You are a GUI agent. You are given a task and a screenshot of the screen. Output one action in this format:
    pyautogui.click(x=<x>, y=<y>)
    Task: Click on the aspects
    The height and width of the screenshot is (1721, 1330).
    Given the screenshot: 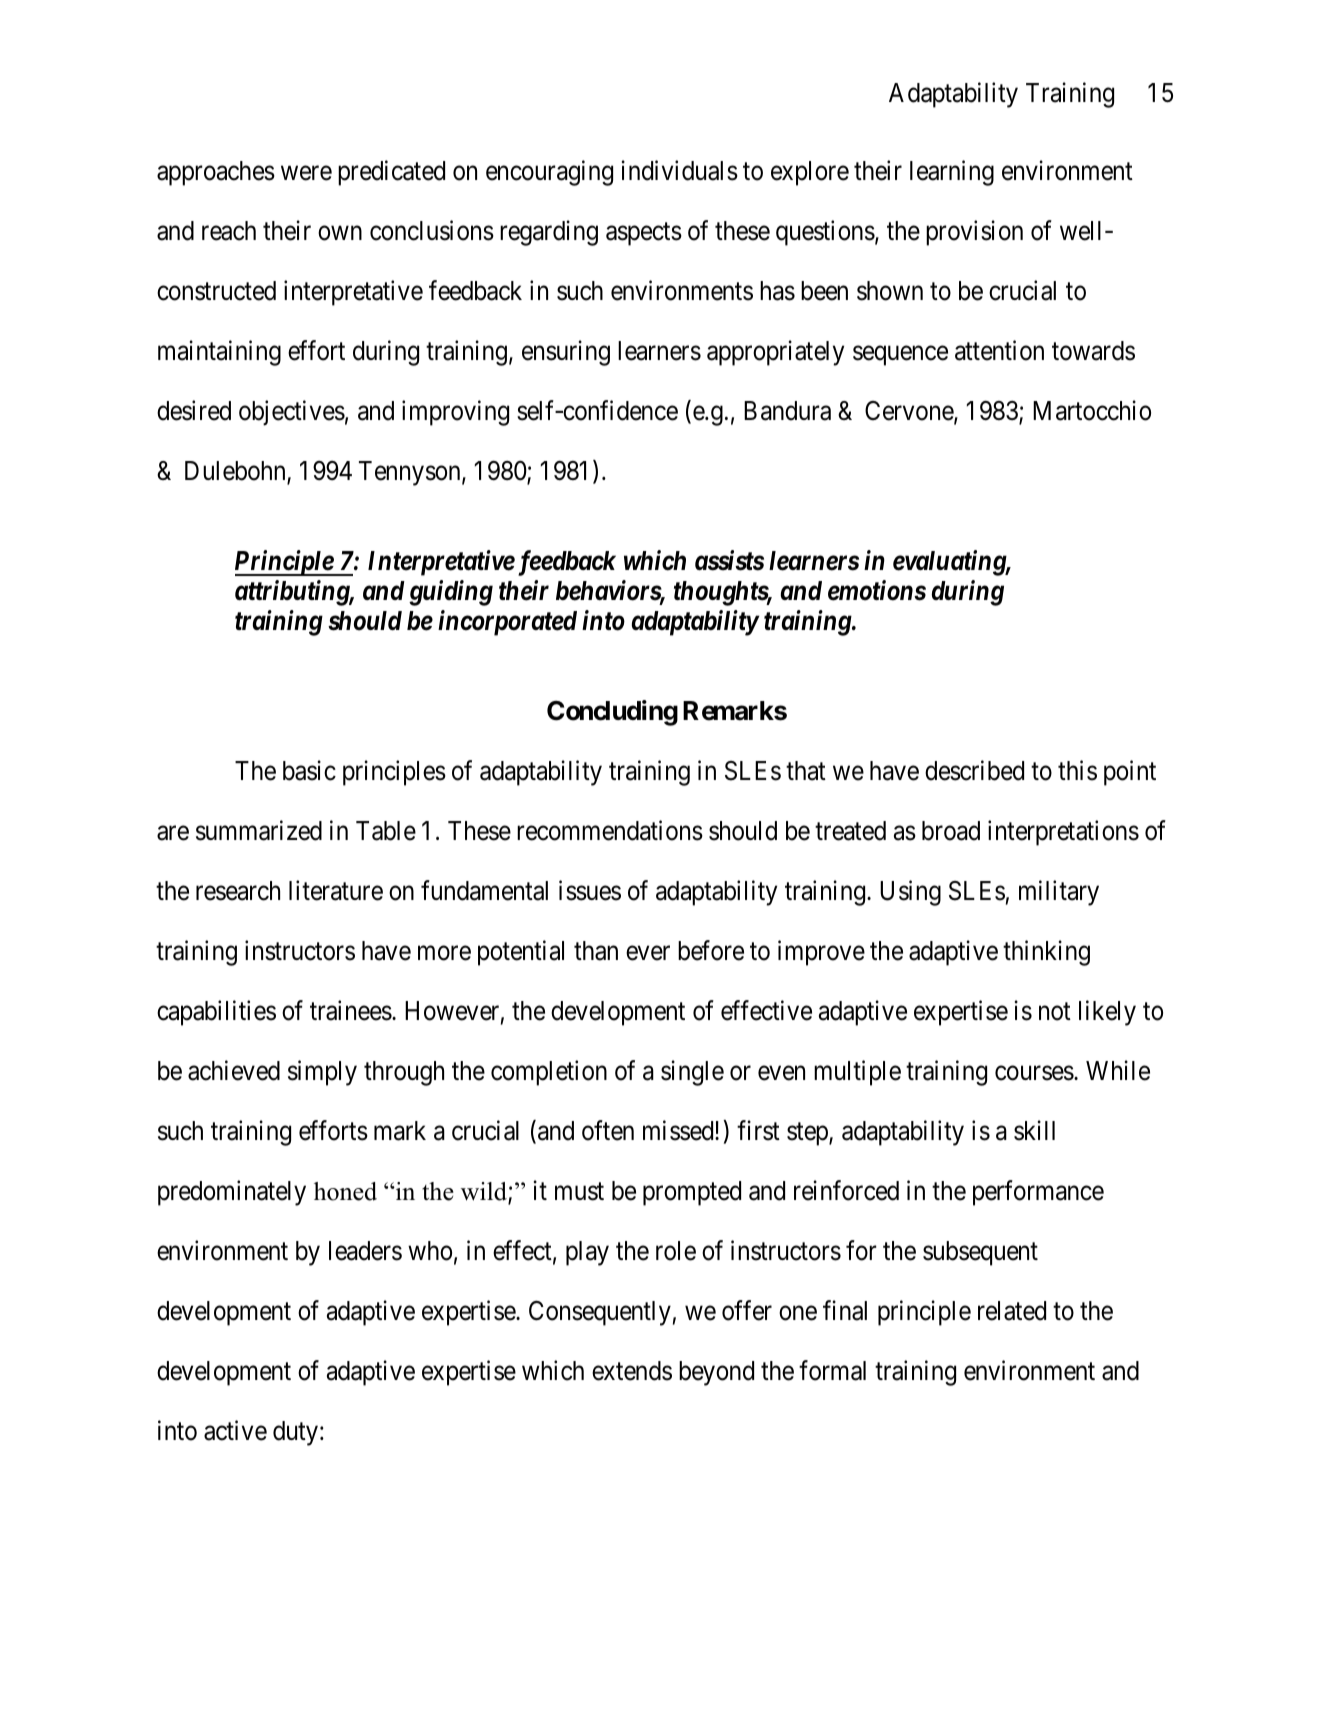 What is the action you would take?
    pyautogui.click(x=644, y=234)
